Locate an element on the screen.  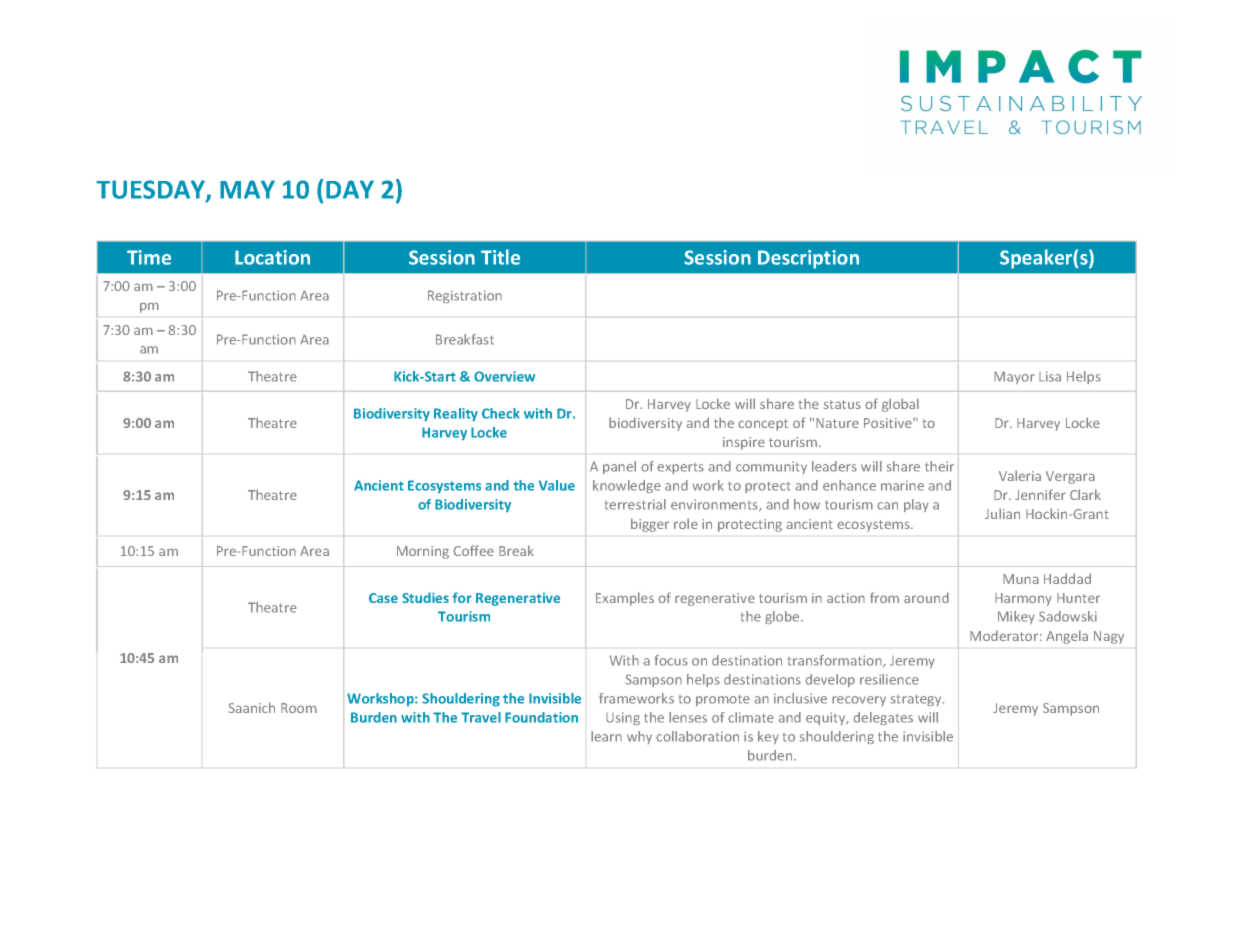
Jennifer is located at coordinates (1040, 494).
